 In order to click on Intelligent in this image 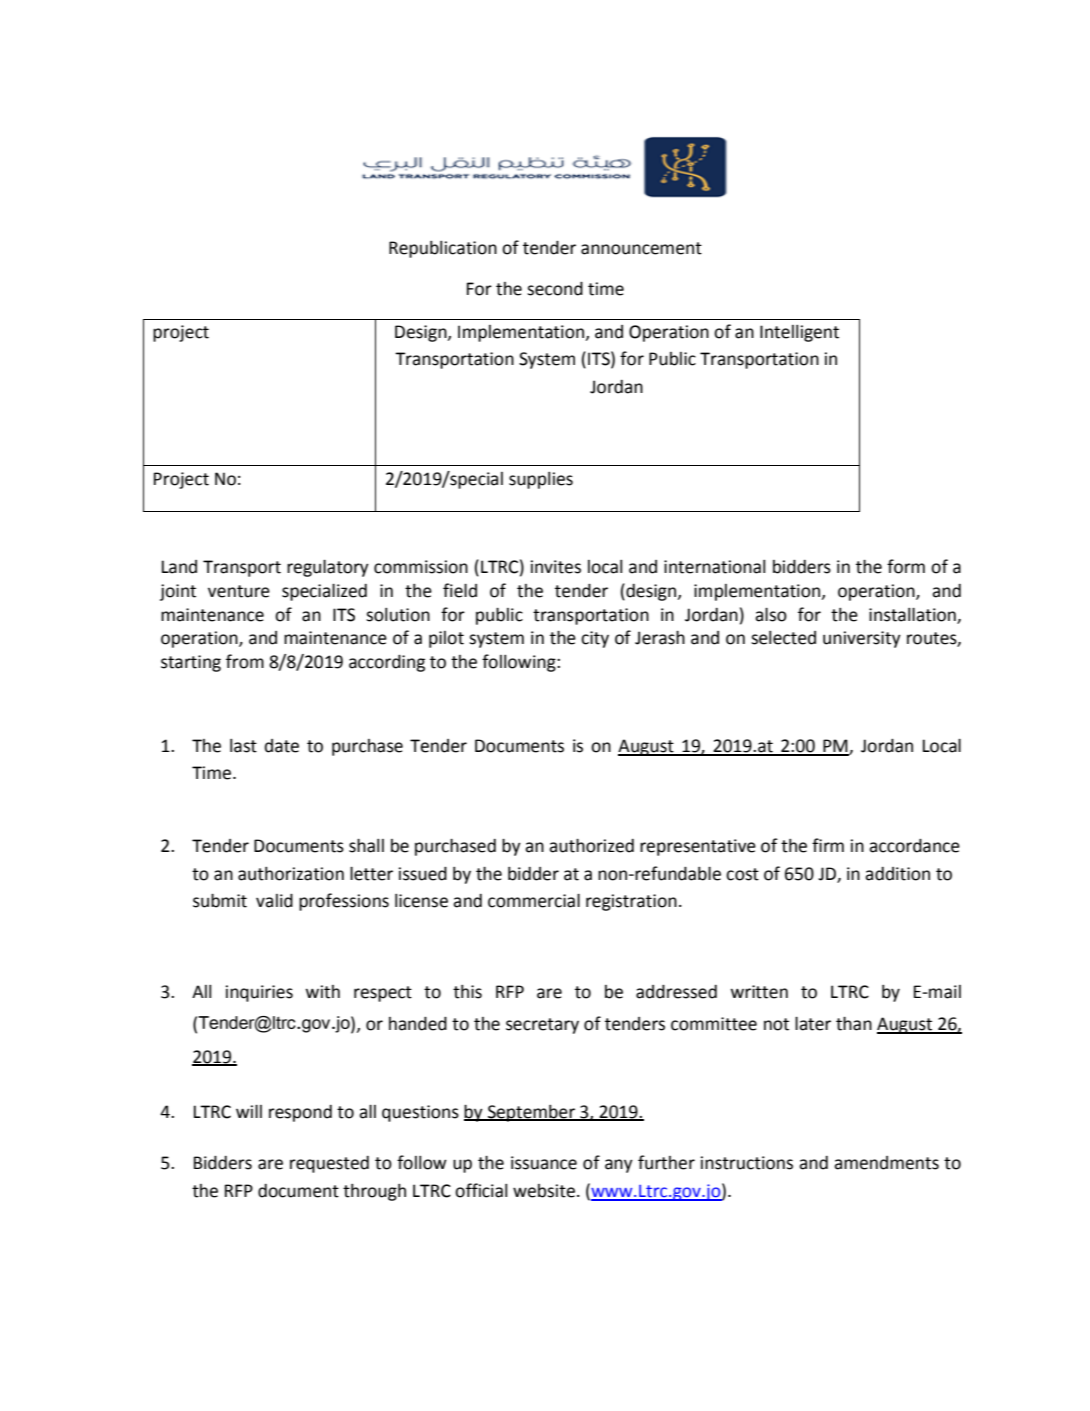, I will do `click(799, 333)`.
